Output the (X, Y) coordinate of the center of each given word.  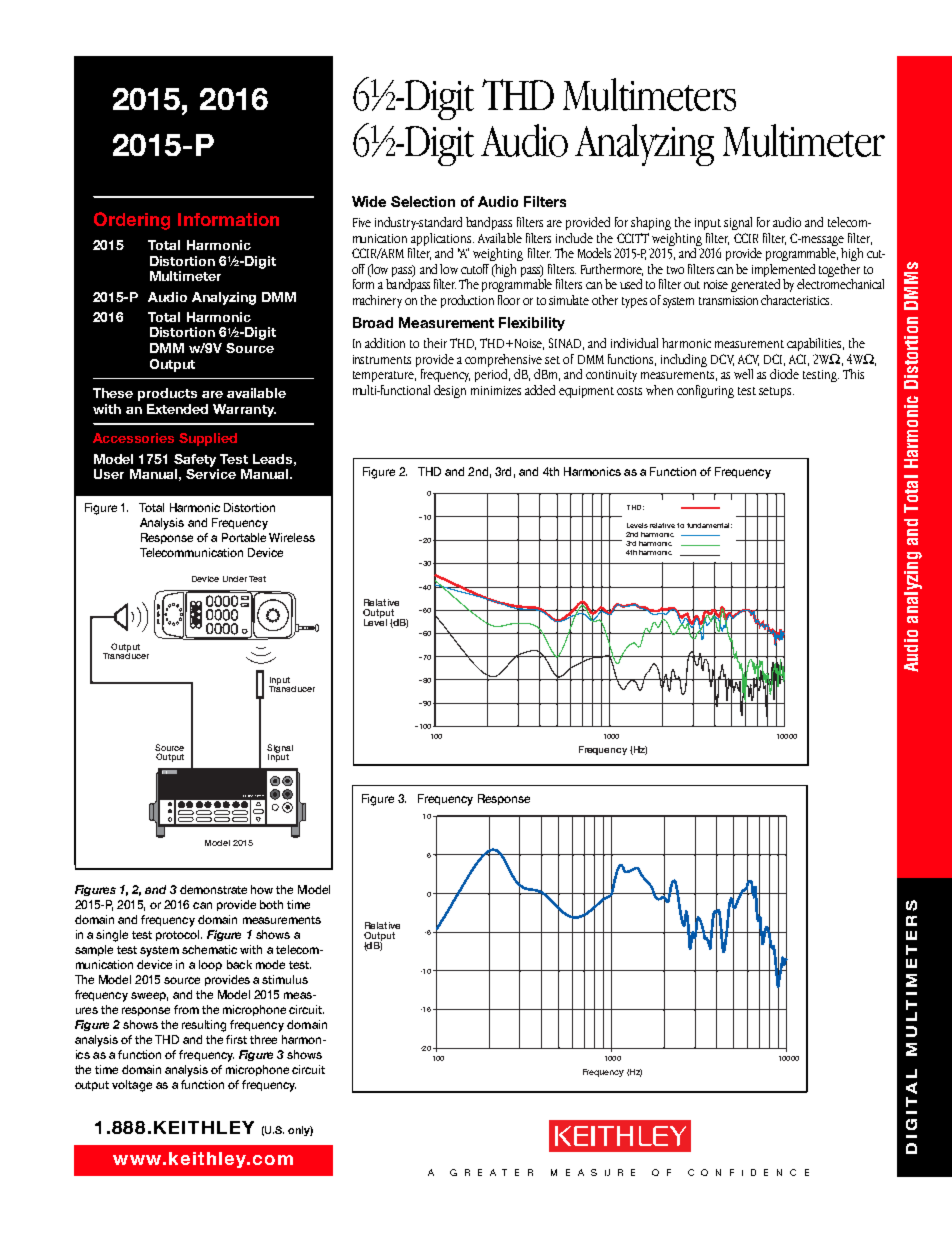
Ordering (132, 221)
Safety (195, 460)
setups (776, 392)
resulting (204, 1026)
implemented (783, 270)
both (271, 904)
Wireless (292, 537)
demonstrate (213, 889)
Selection (423, 201)
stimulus (285, 979)
